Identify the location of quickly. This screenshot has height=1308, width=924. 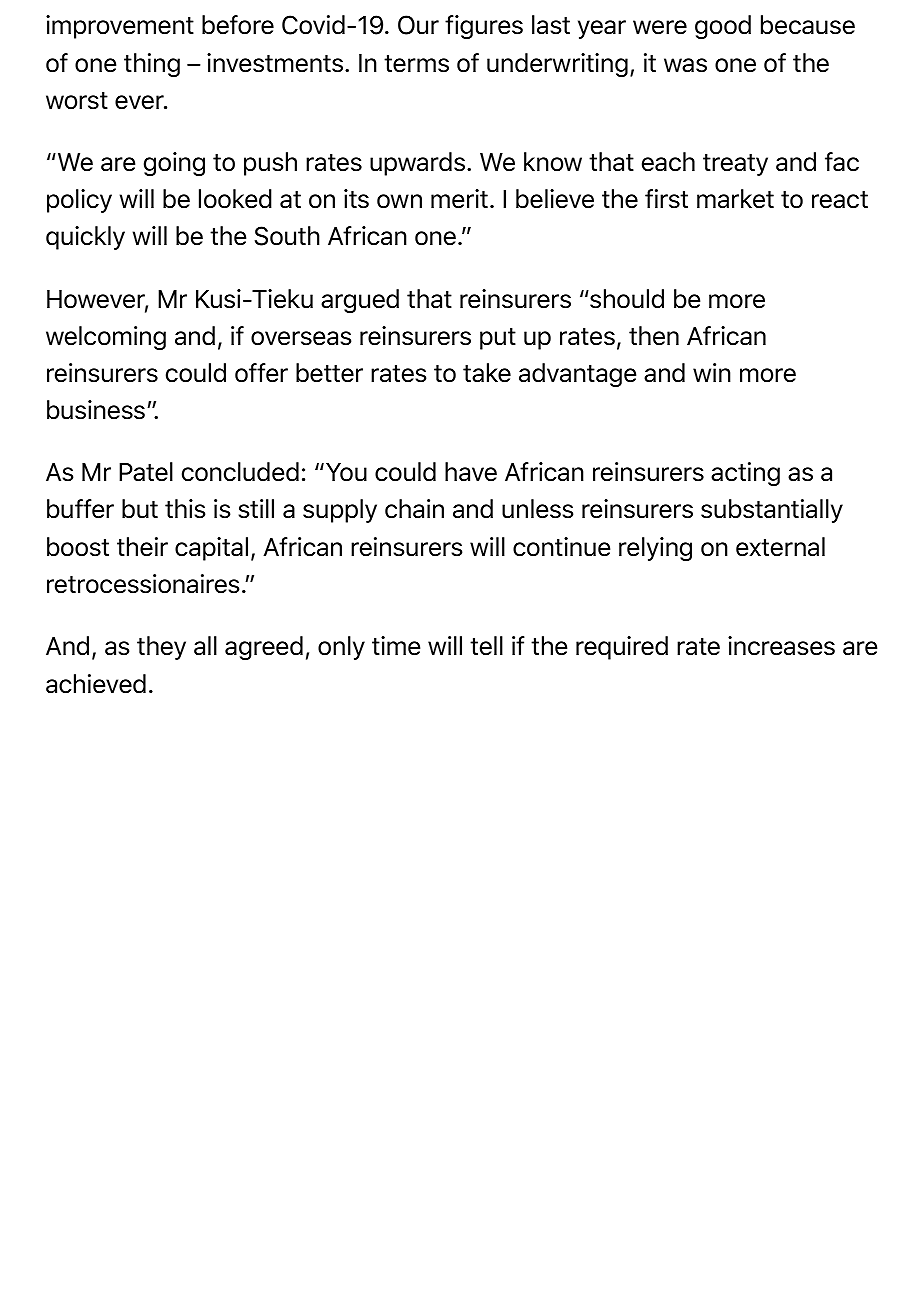
(85, 238).
